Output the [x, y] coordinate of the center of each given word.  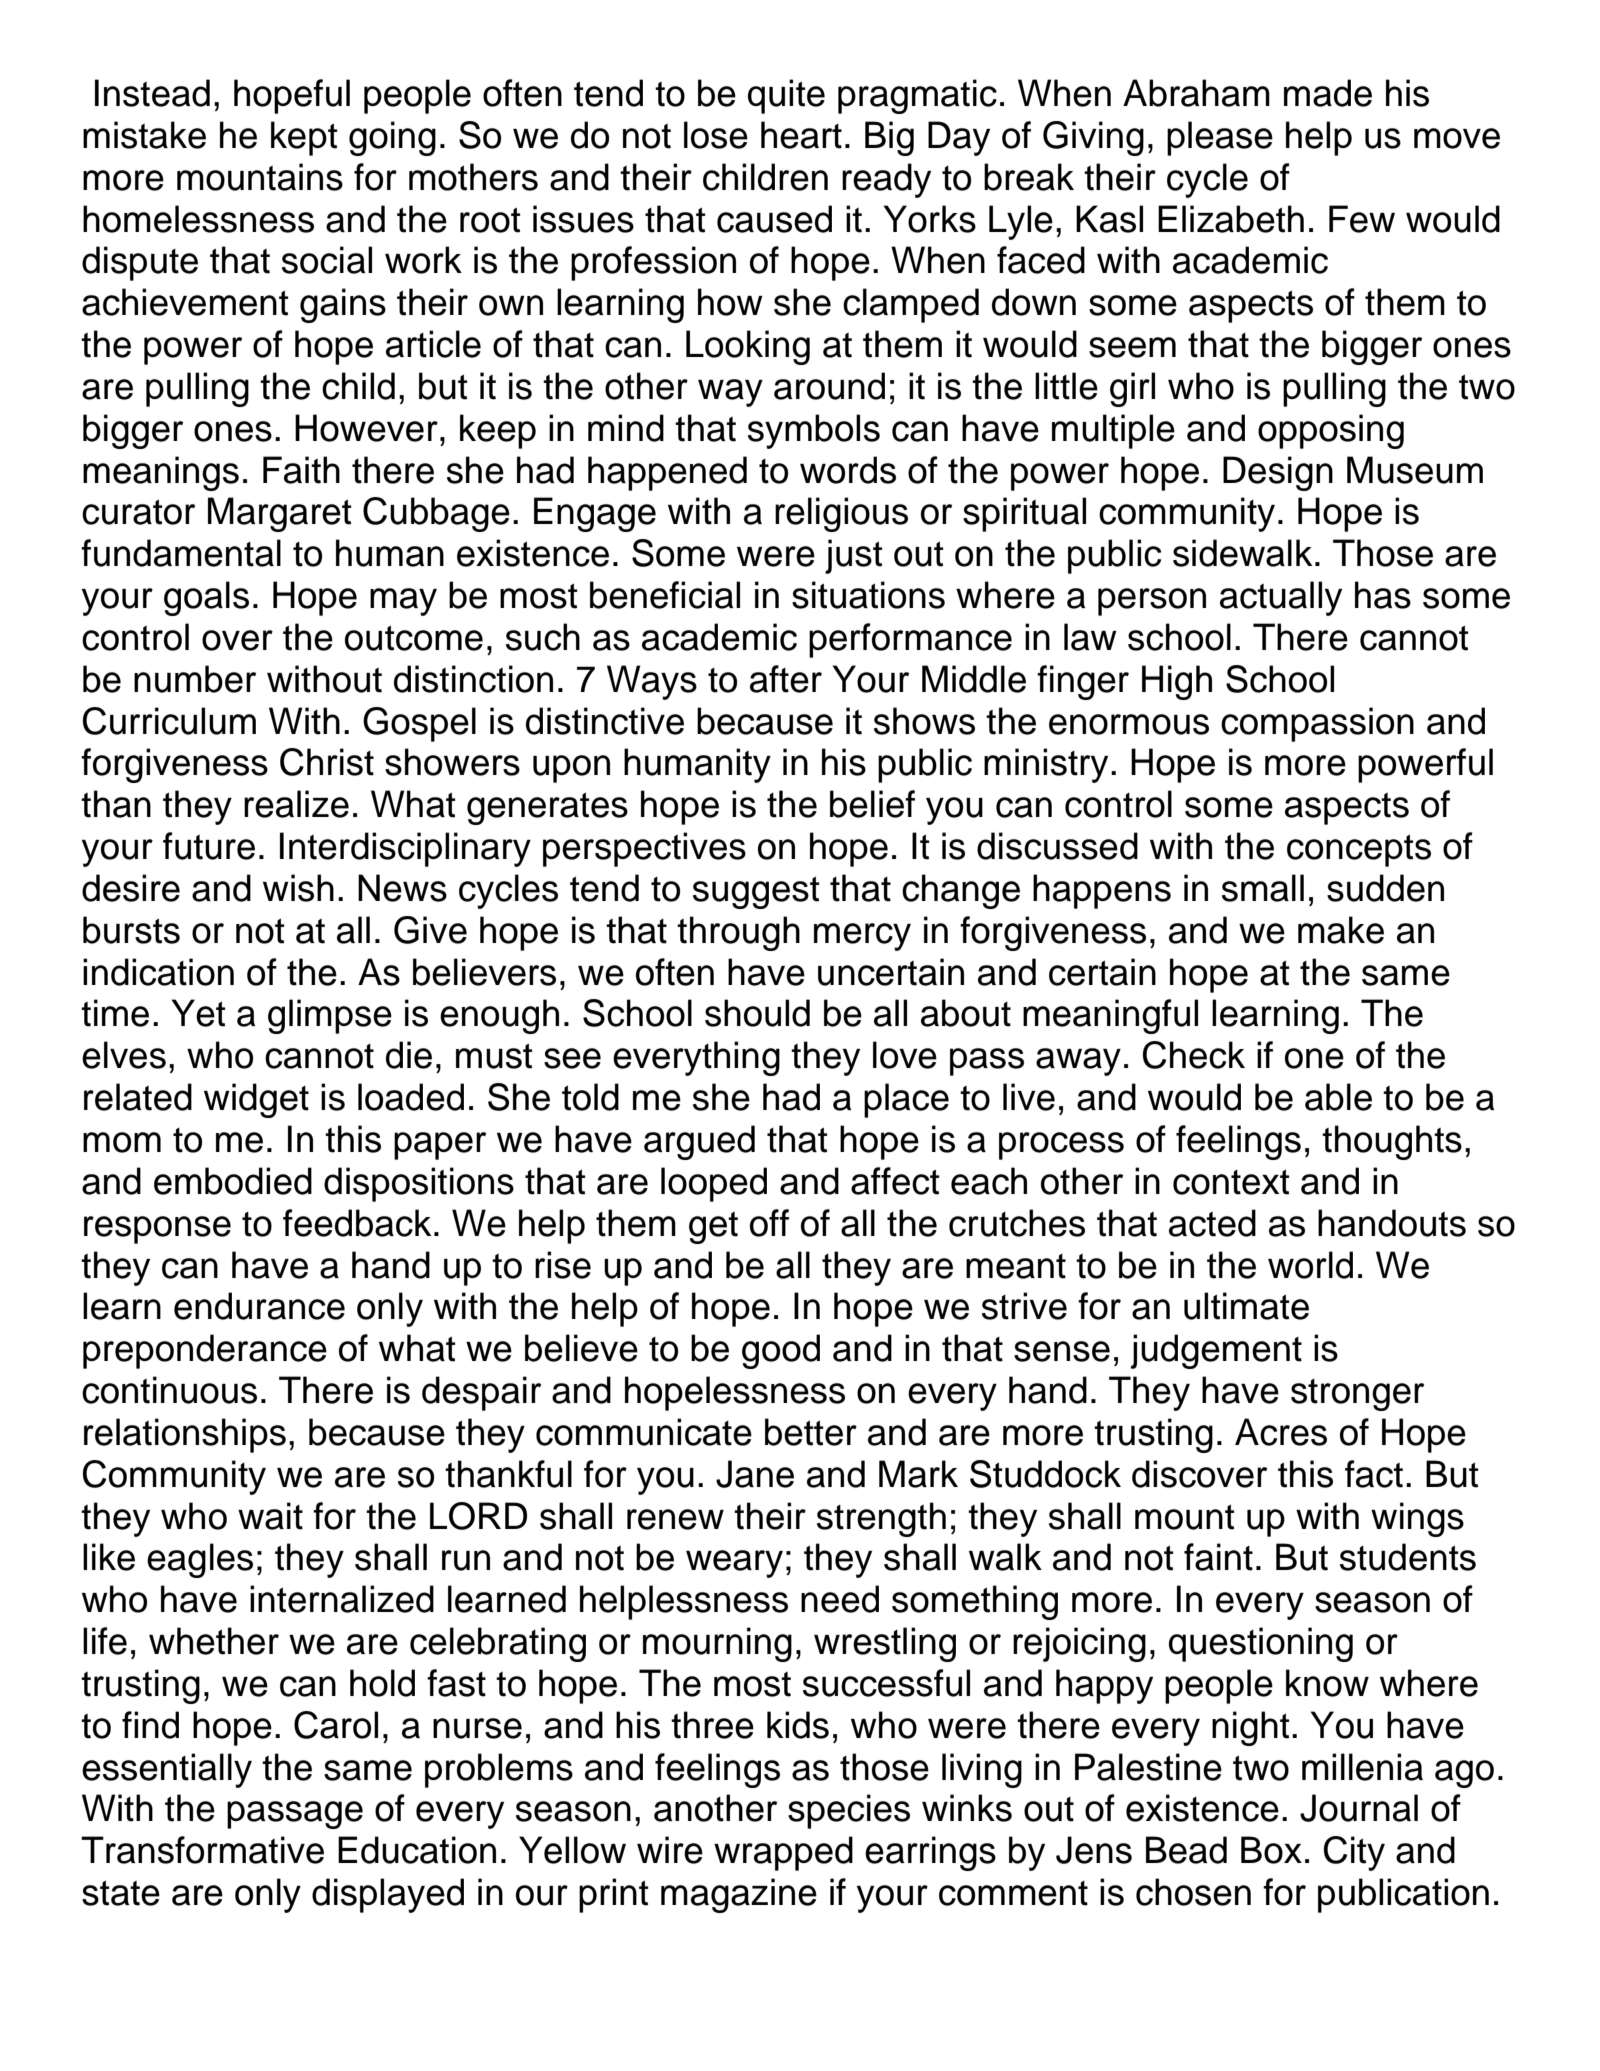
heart [801, 135]
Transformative [202, 1850]
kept [304, 138]
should [757, 1013]
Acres [1281, 1432]
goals [206, 598]
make [1341, 930]
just [854, 556]
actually [1281, 598]
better [811, 1432]
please [1220, 138]
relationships [185, 1435]
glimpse [330, 1016]
